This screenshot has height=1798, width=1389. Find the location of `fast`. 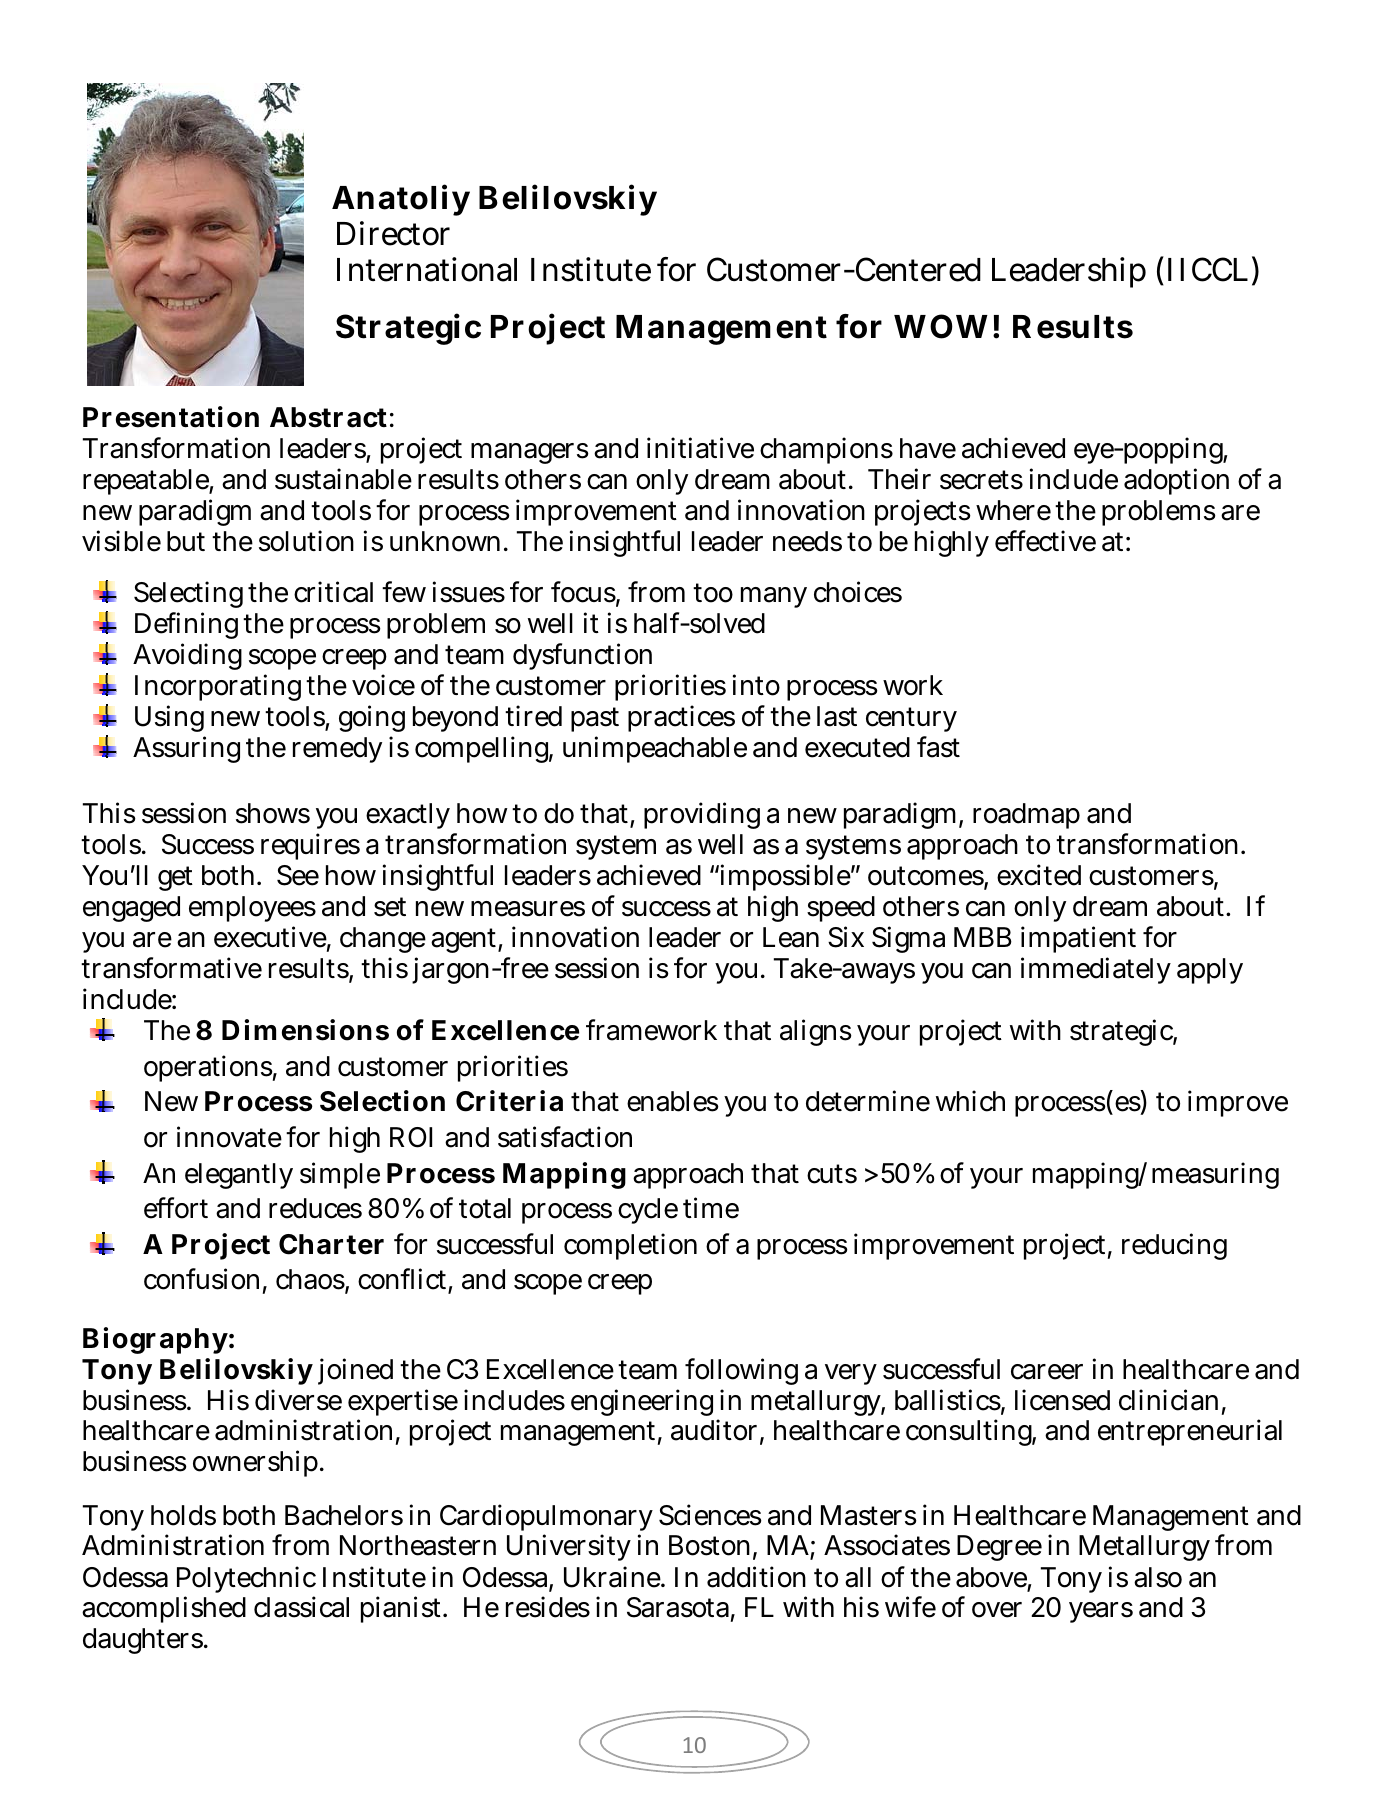

fast is located at coordinates (938, 747).
